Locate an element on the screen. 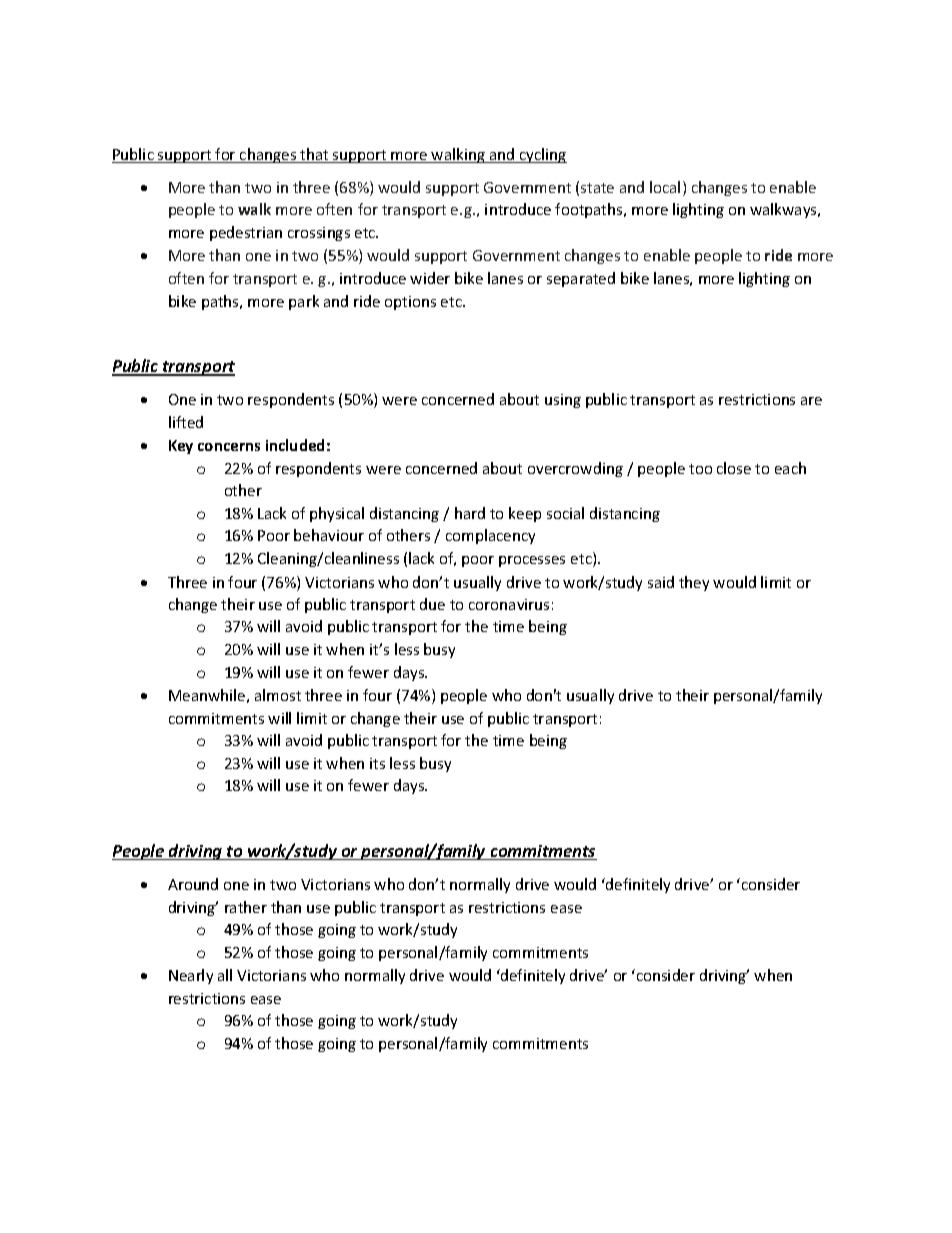  cycling is located at coordinates (542, 155).
